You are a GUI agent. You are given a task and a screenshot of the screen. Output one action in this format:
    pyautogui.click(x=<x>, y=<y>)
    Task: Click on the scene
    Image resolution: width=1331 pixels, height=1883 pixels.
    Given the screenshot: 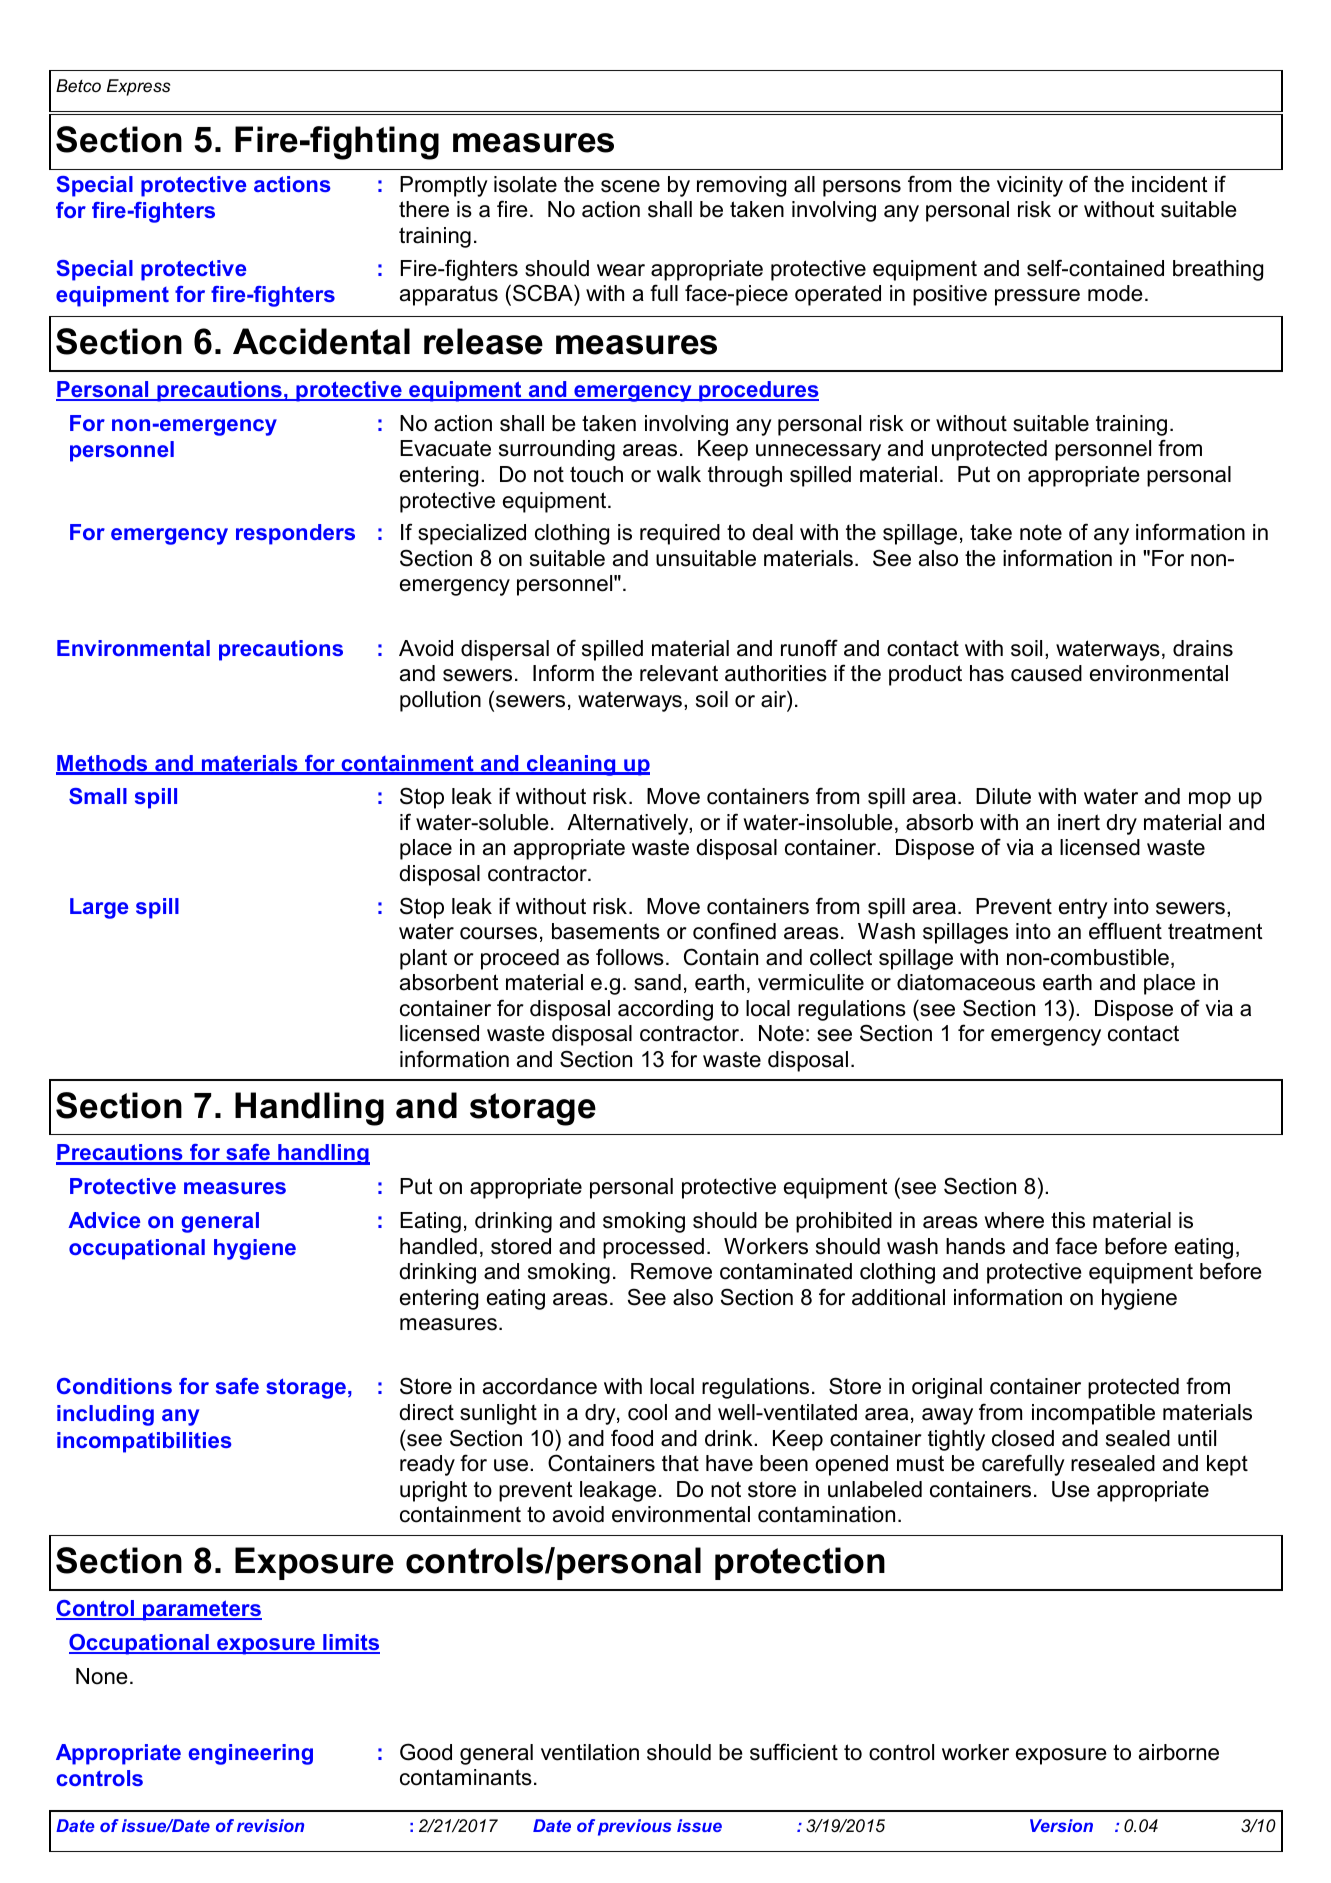 What is the action you would take?
    pyautogui.click(x=630, y=186)
